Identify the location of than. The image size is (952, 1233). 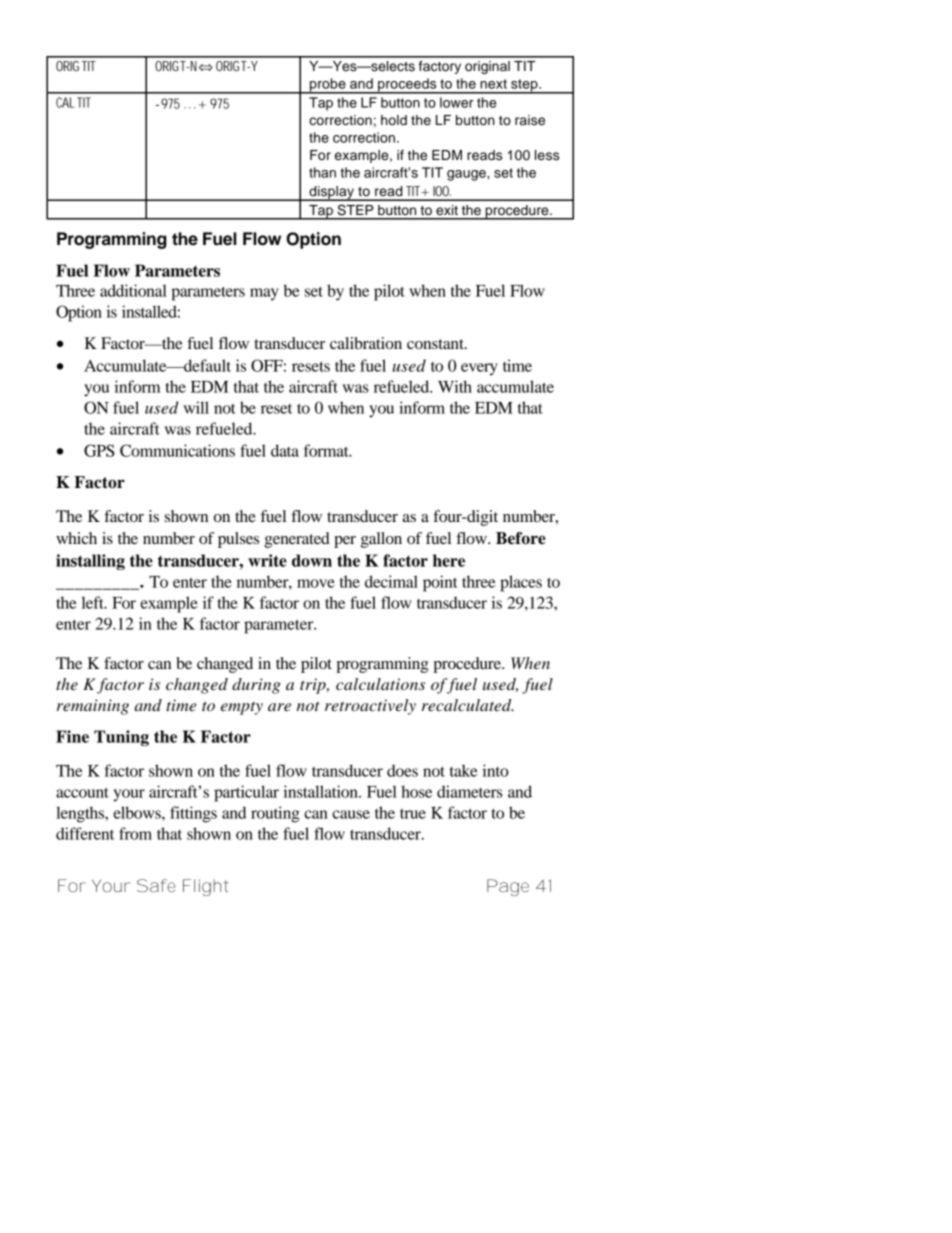
(322, 172).
